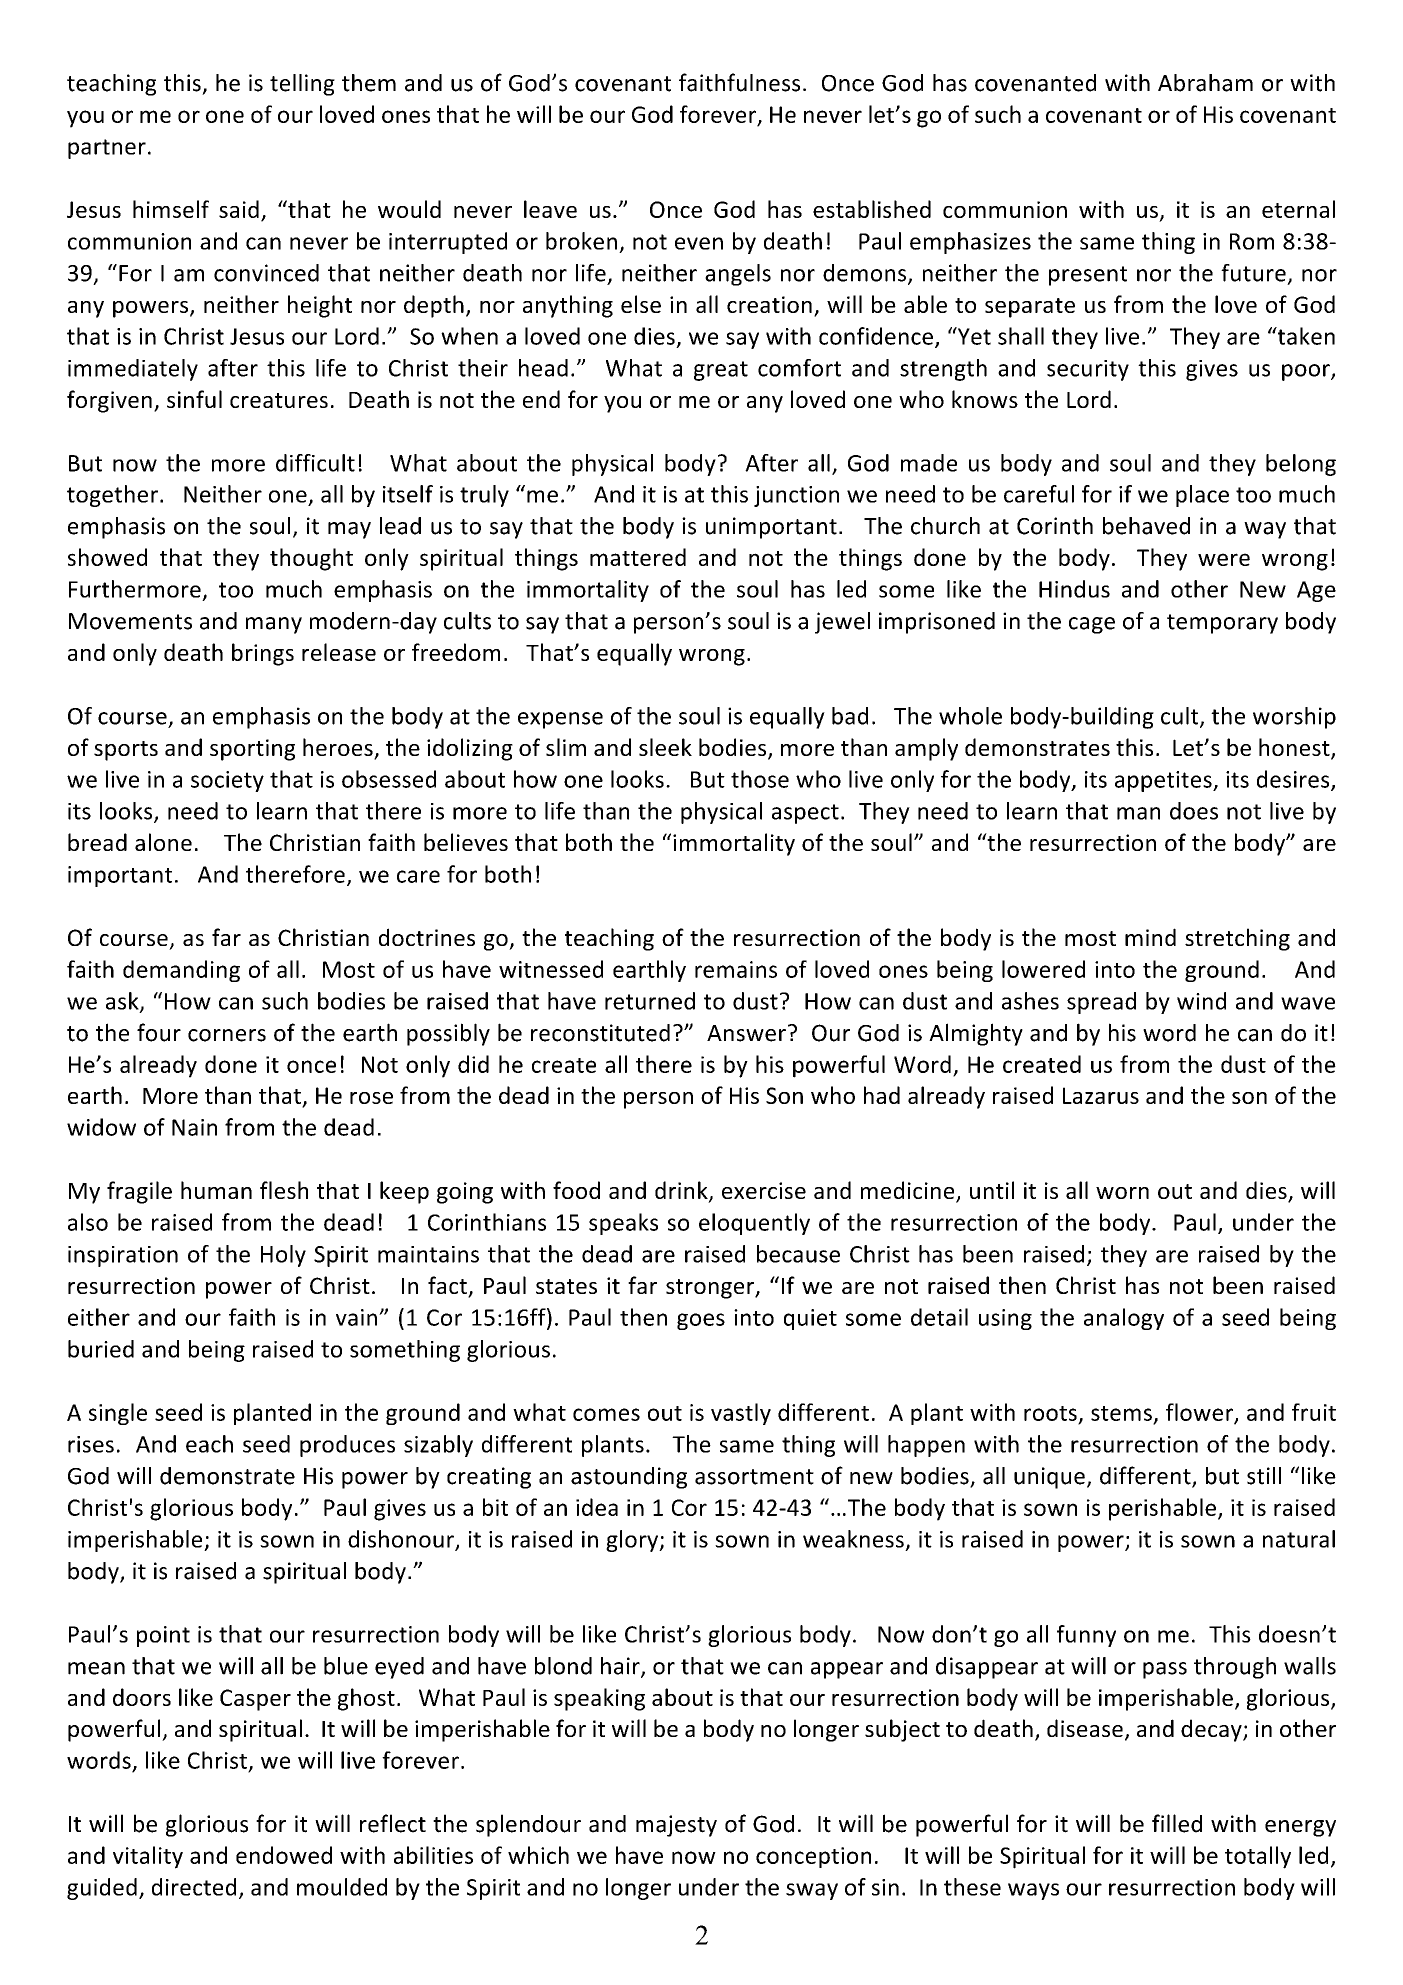 The height and width of the page is (1985, 1403). Describe the element at coordinates (665, 747) in the page. I see `sleek` at that location.
